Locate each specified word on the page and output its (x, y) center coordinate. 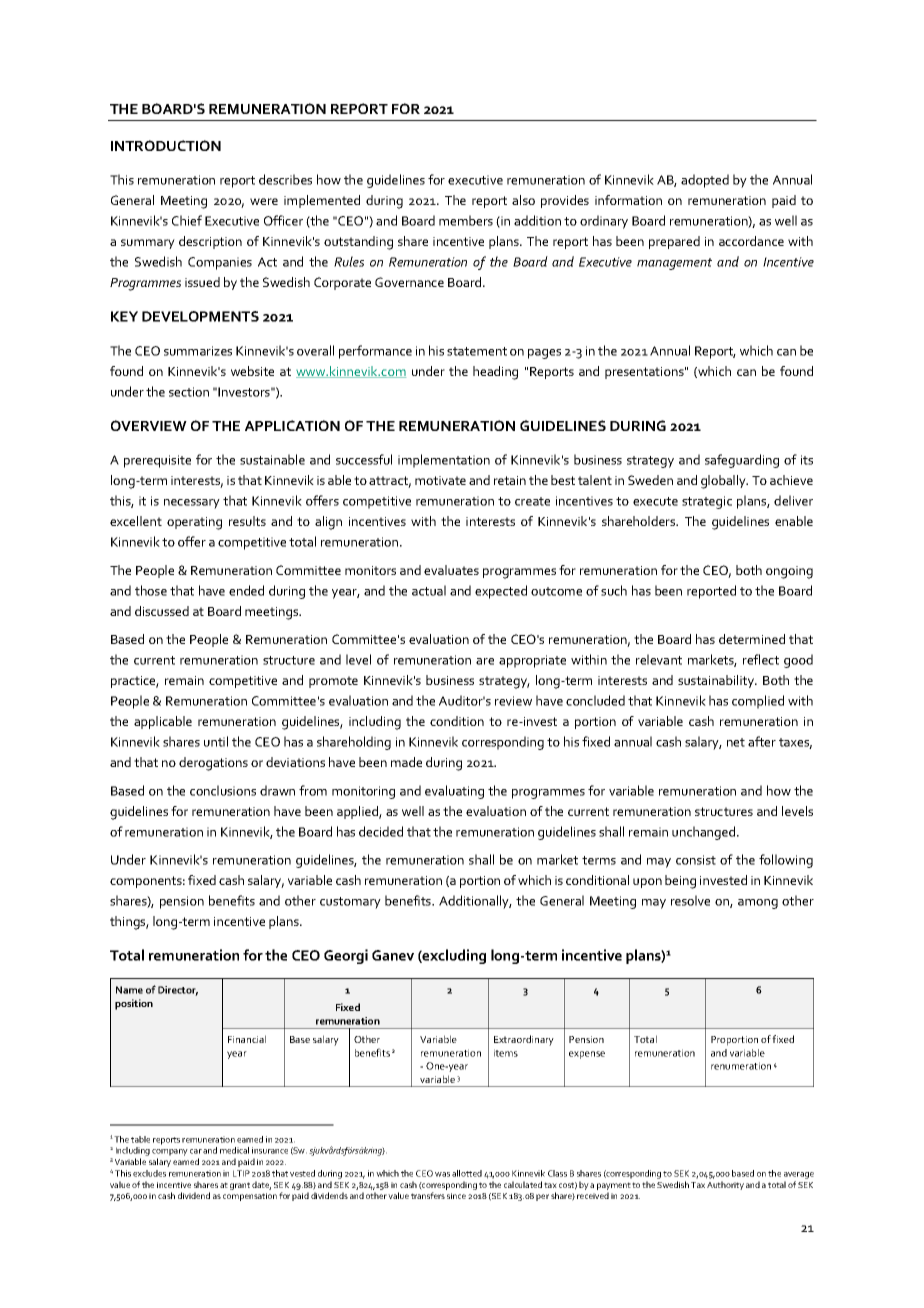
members (466, 220)
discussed (162, 611)
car (196, 1151)
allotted (467, 1173)
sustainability (717, 681)
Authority (725, 1185)
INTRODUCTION (166, 145)
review (513, 701)
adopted (705, 181)
